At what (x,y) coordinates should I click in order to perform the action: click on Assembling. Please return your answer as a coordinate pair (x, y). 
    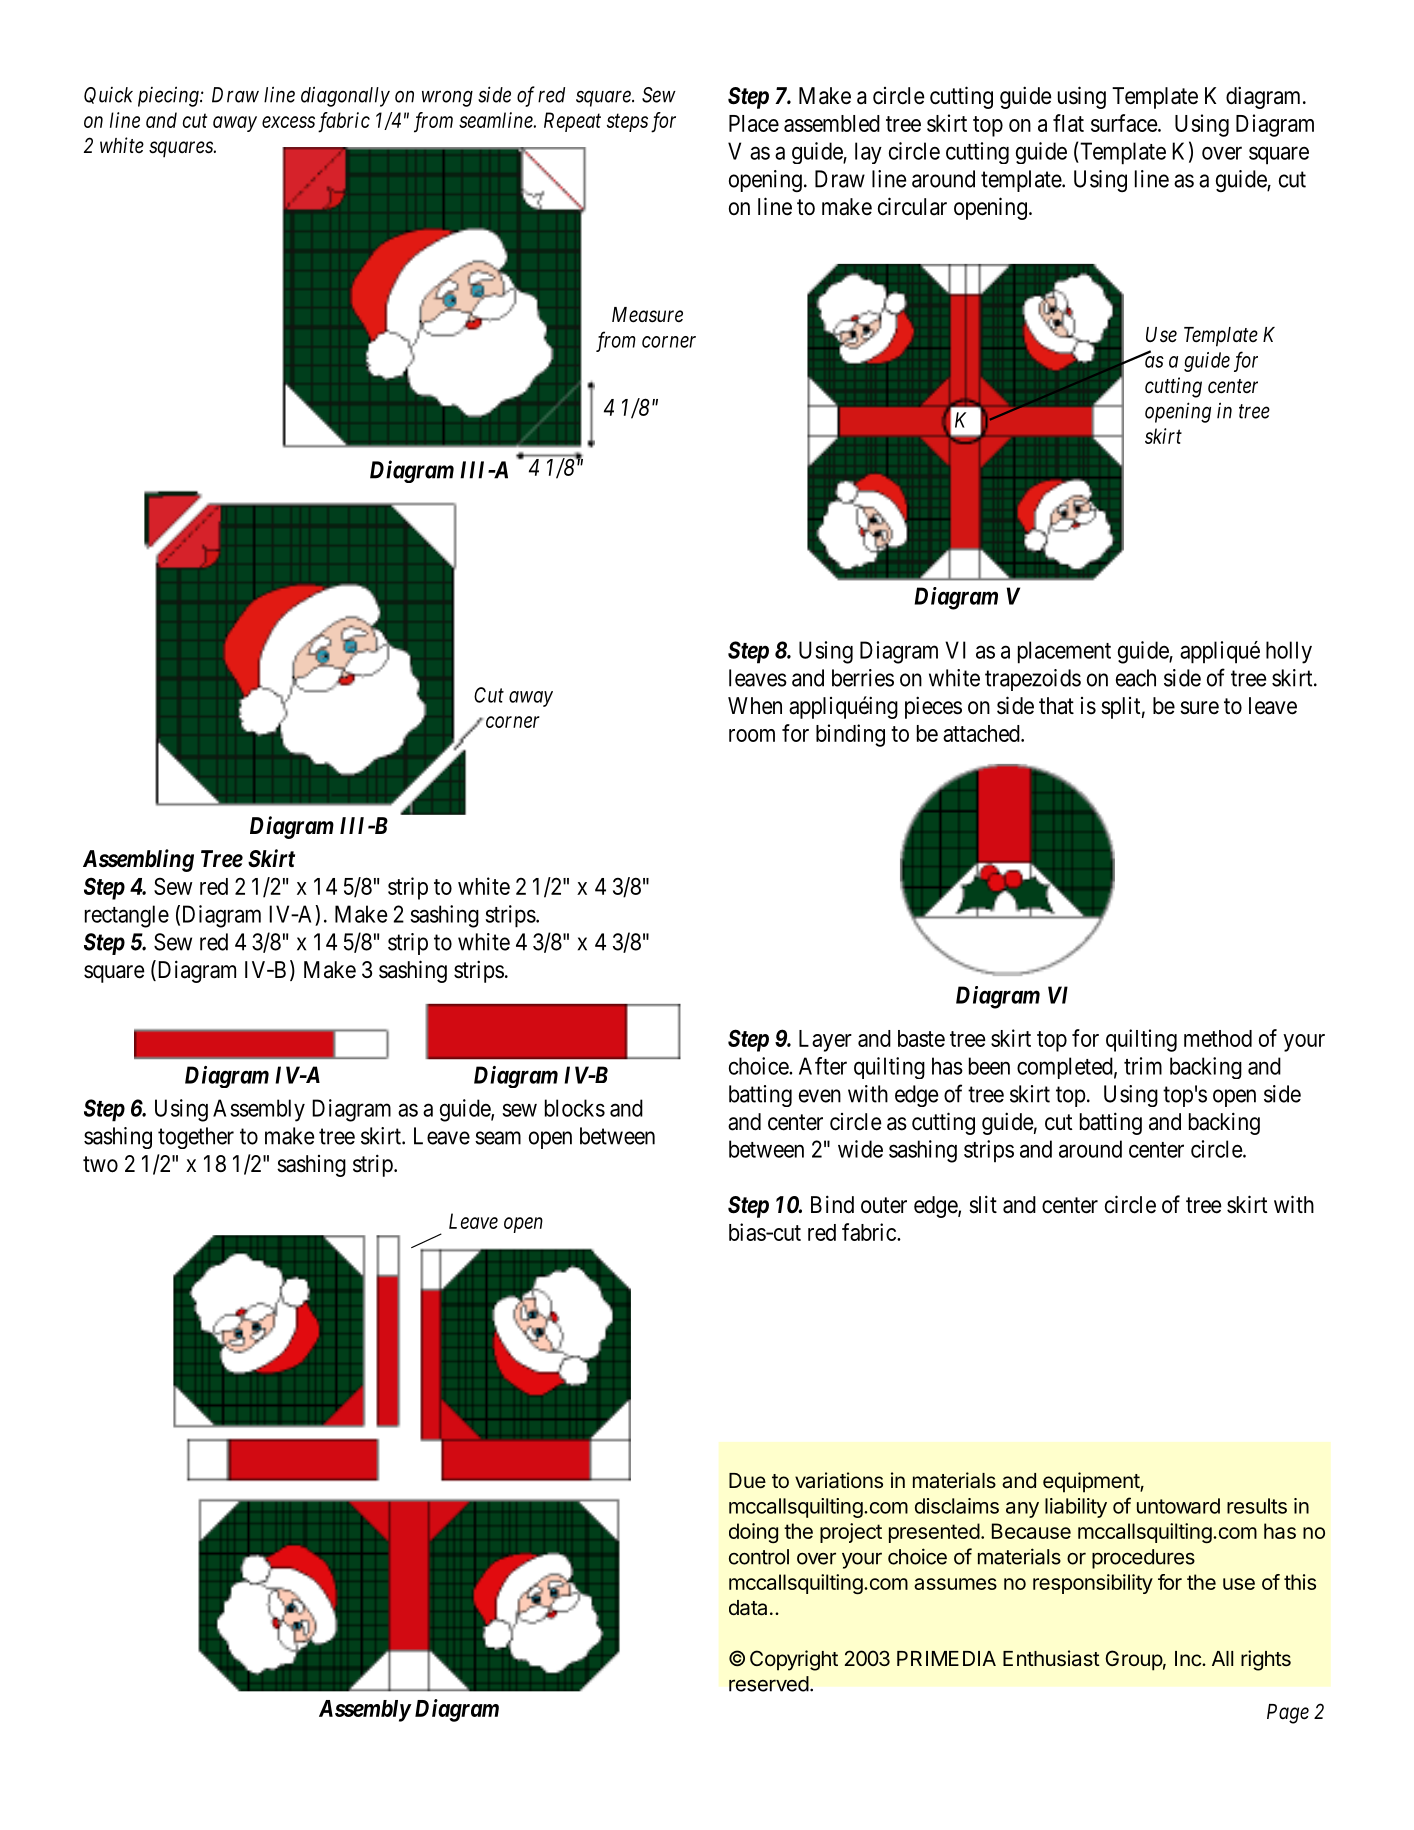
    Looking at the image, I should click on (138, 860).
